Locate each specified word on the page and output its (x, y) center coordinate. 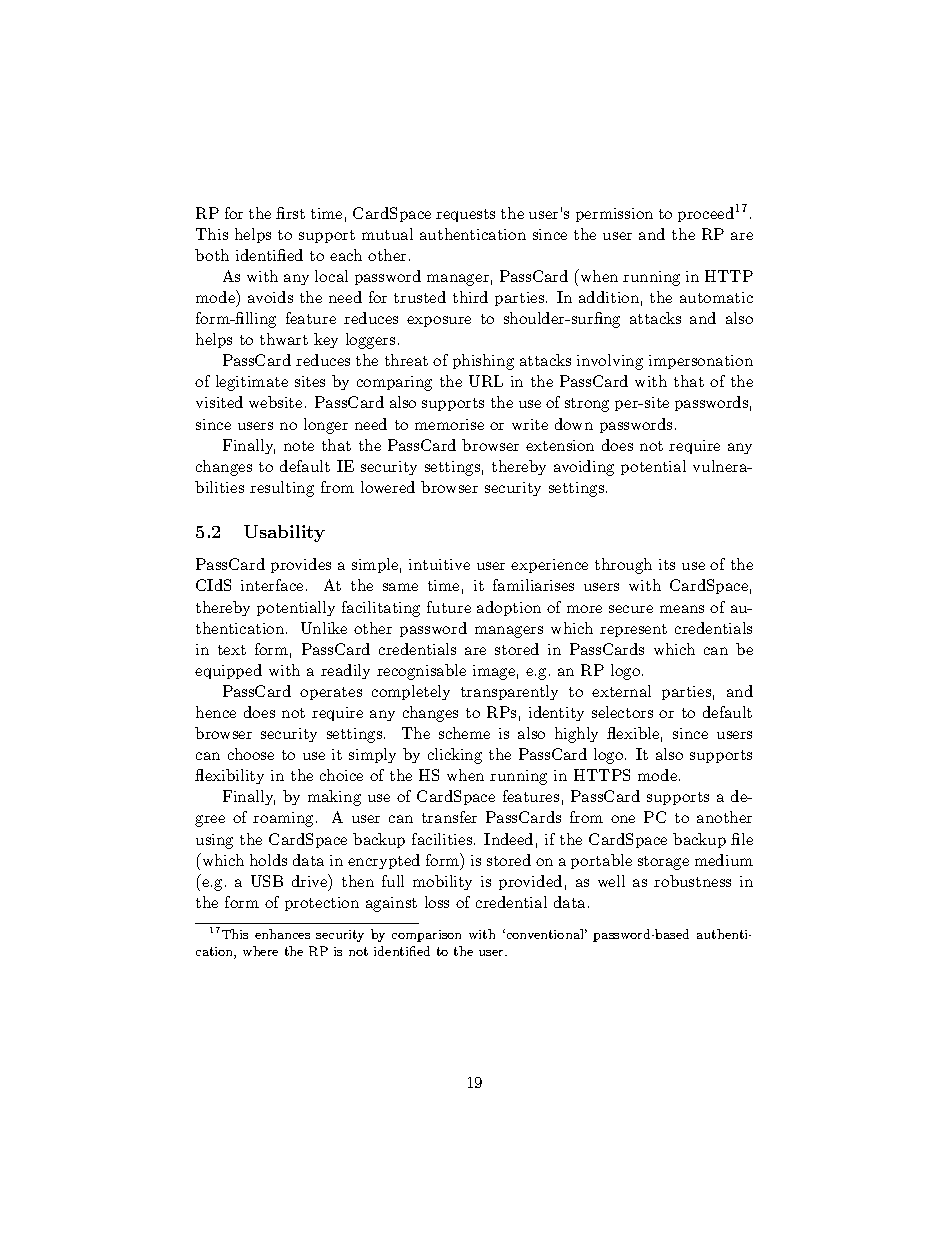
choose (251, 754)
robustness (692, 881)
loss (437, 902)
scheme (464, 733)
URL (486, 381)
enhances (282, 934)
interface (272, 585)
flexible (633, 733)
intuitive (439, 564)
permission (614, 215)
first (290, 213)
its (667, 564)
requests (465, 215)
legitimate (252, 383)
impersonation (701, 362)
